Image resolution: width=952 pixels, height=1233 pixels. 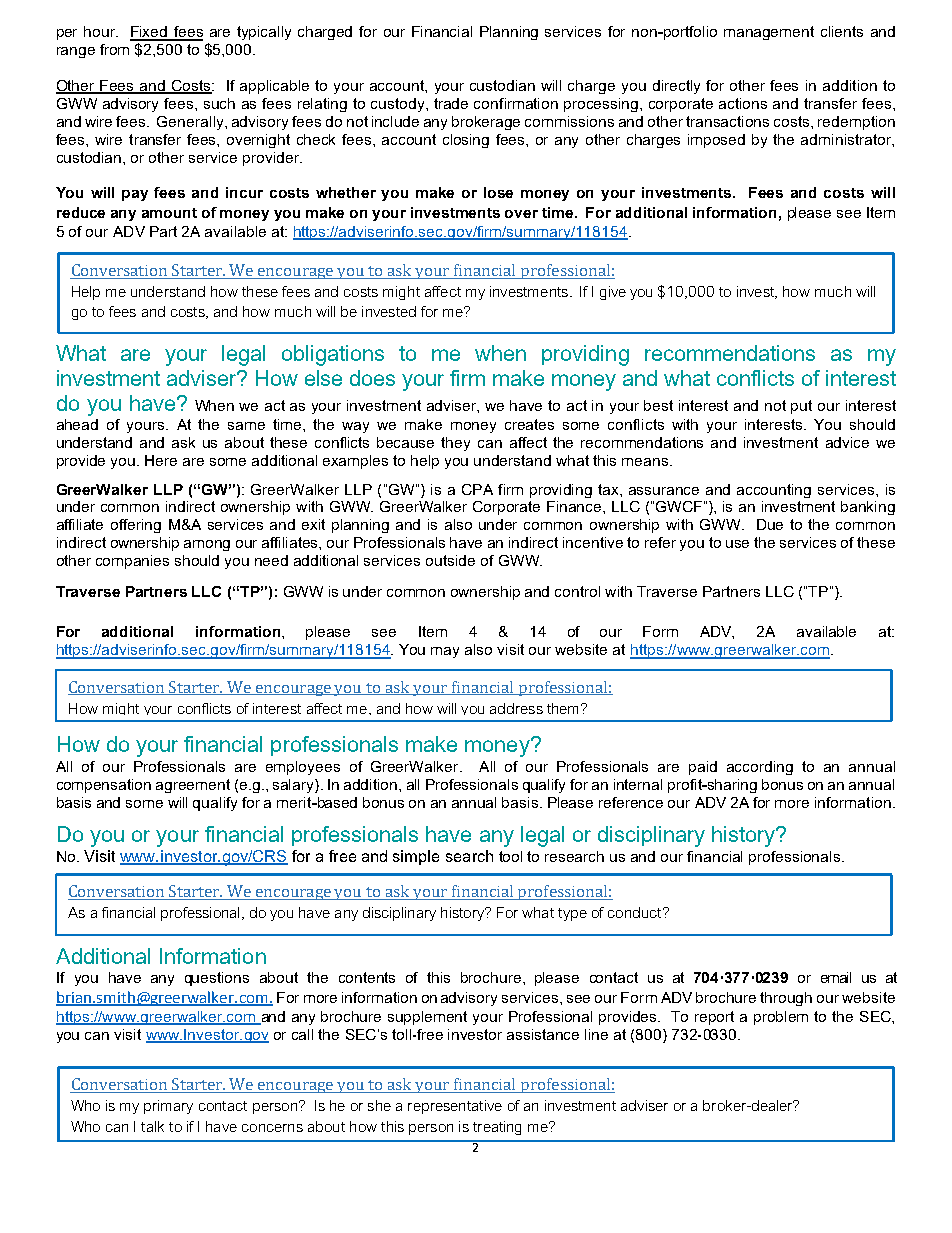 What do you see at coordinates (516, 708) in the screenshot?
I see `address` at bounding box center [516, 708].
